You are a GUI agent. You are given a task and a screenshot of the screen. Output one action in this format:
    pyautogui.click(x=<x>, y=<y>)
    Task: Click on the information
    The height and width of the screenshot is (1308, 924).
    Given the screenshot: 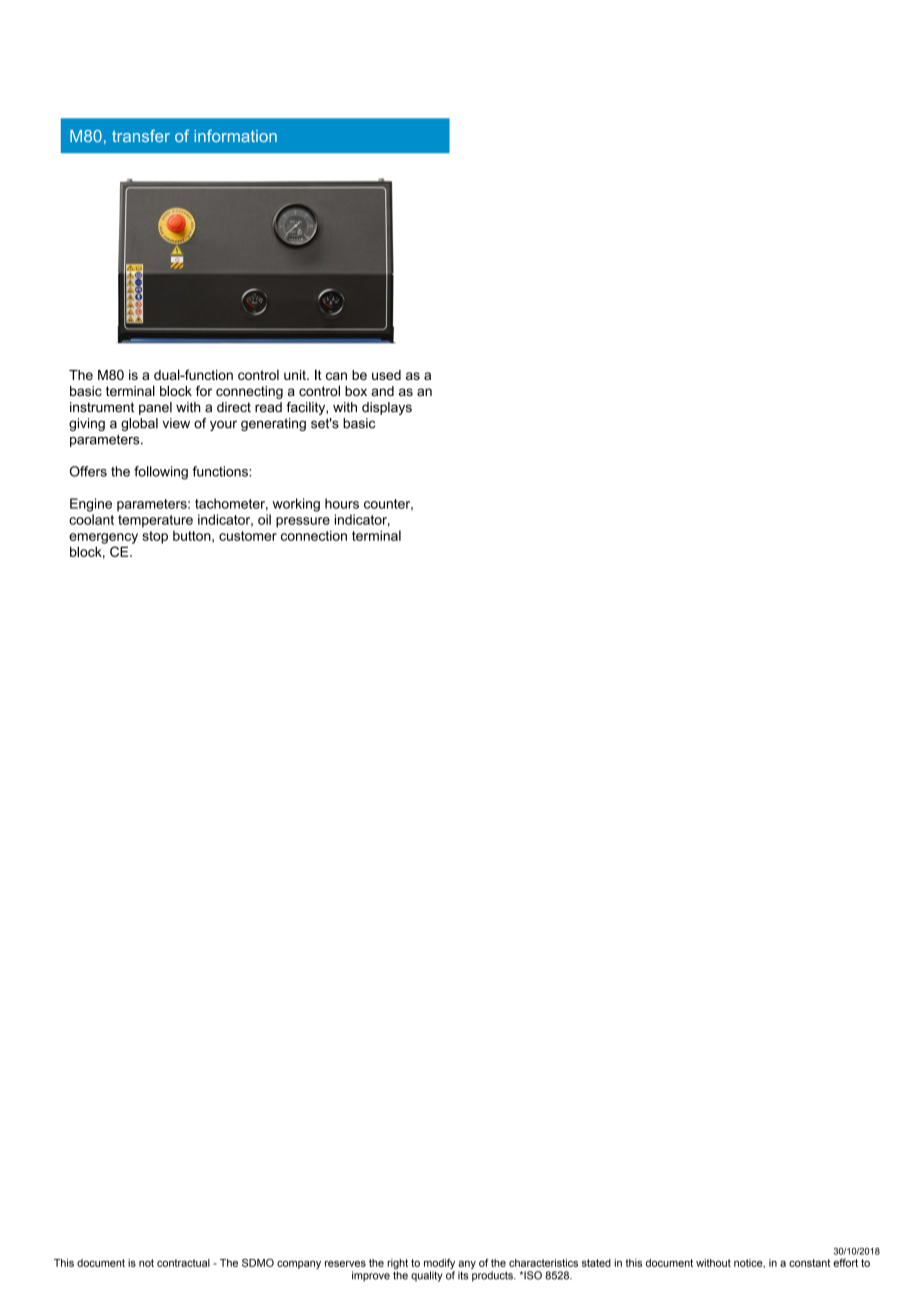 What is the action you would take?
    pyautogui.click(x=235, y=135)
